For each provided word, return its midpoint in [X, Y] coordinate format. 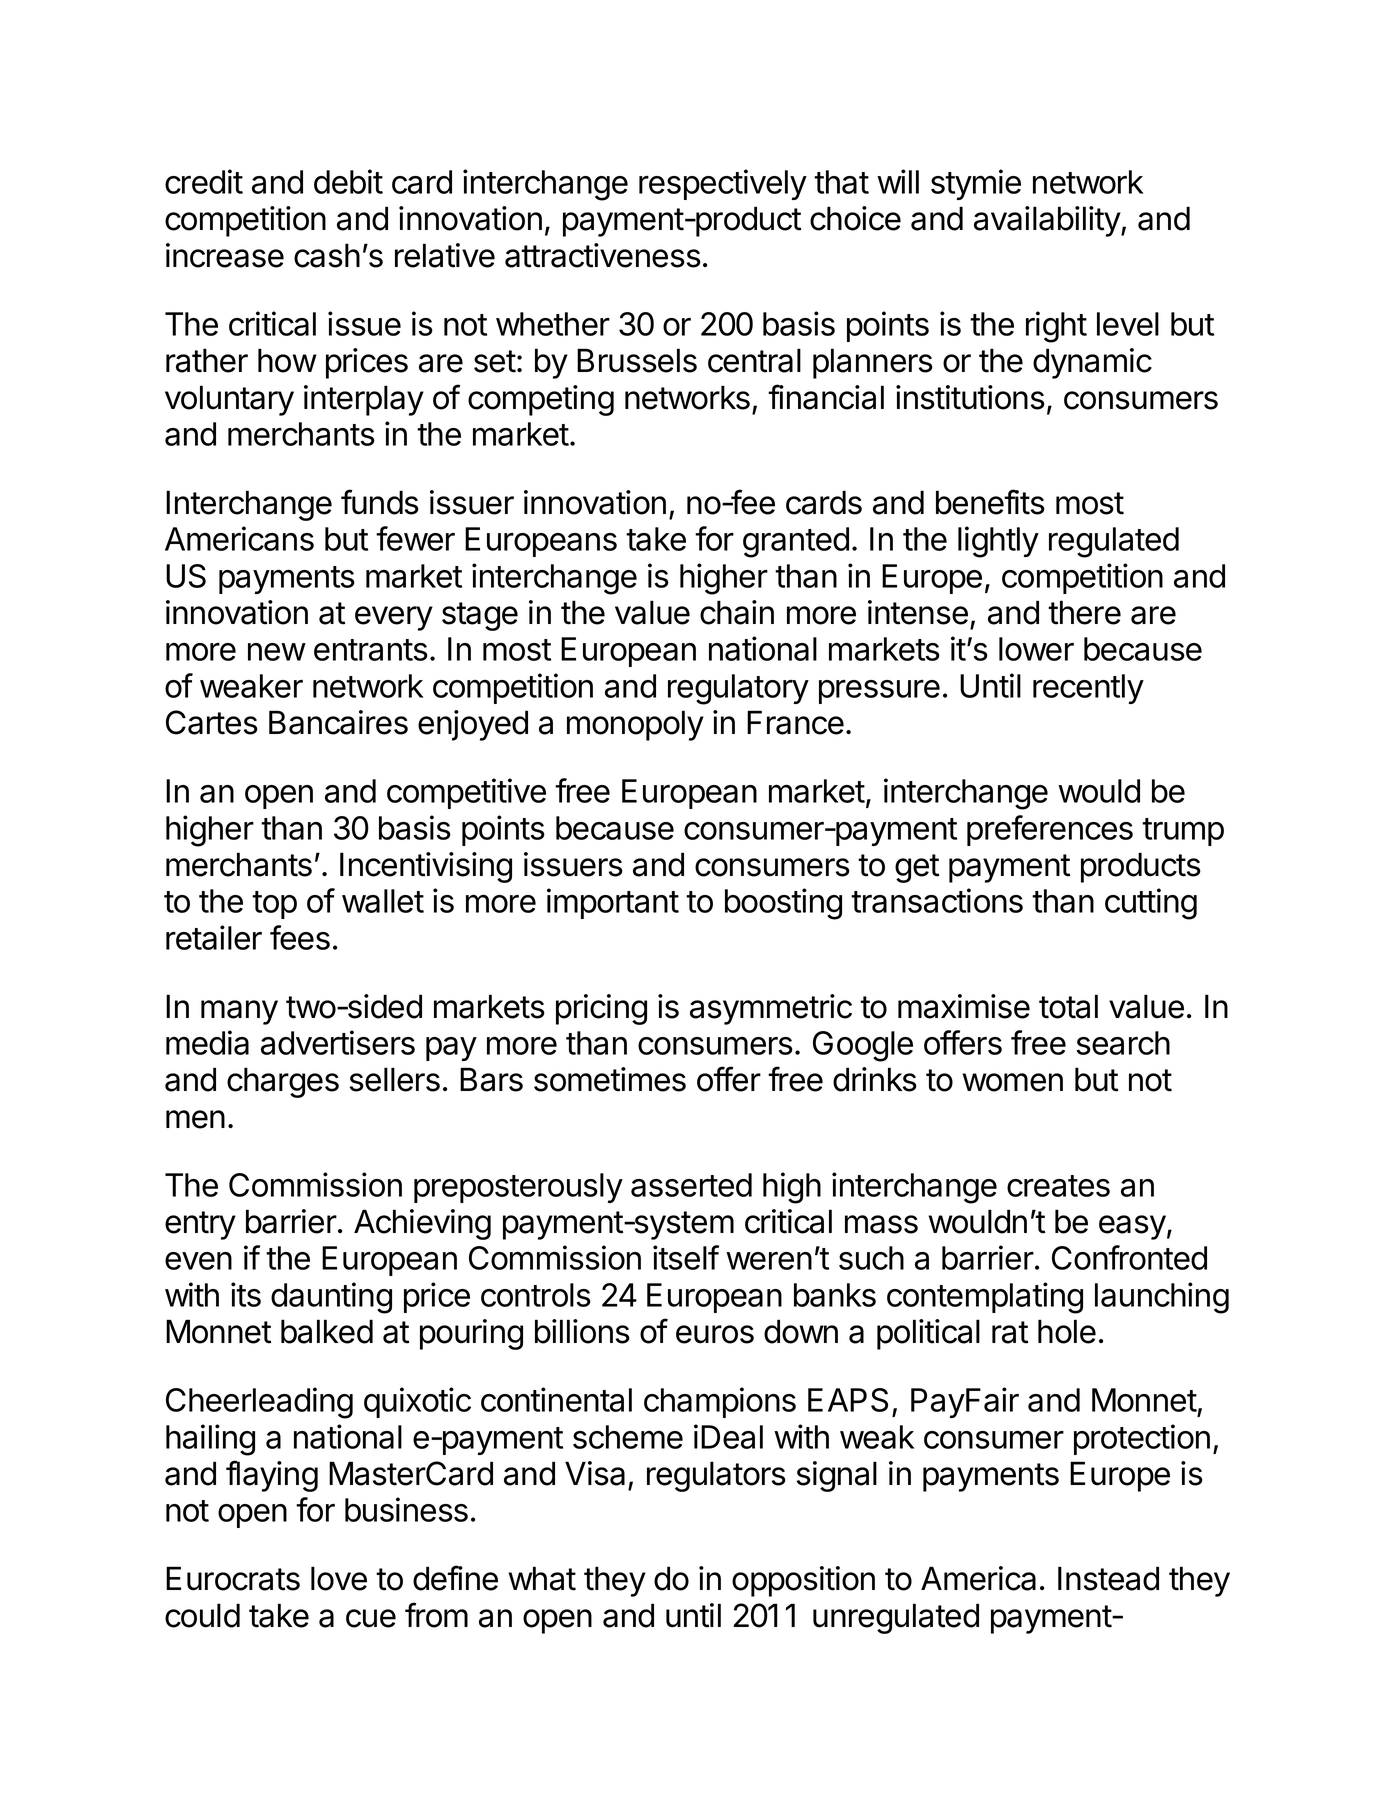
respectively [723, 184]
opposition [803, 1581]
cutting [1151, 904]
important [613, 903]
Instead [1108, 1578]
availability [1048, 221]
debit [348, 181]
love [339, 1578]
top [274, 905]
